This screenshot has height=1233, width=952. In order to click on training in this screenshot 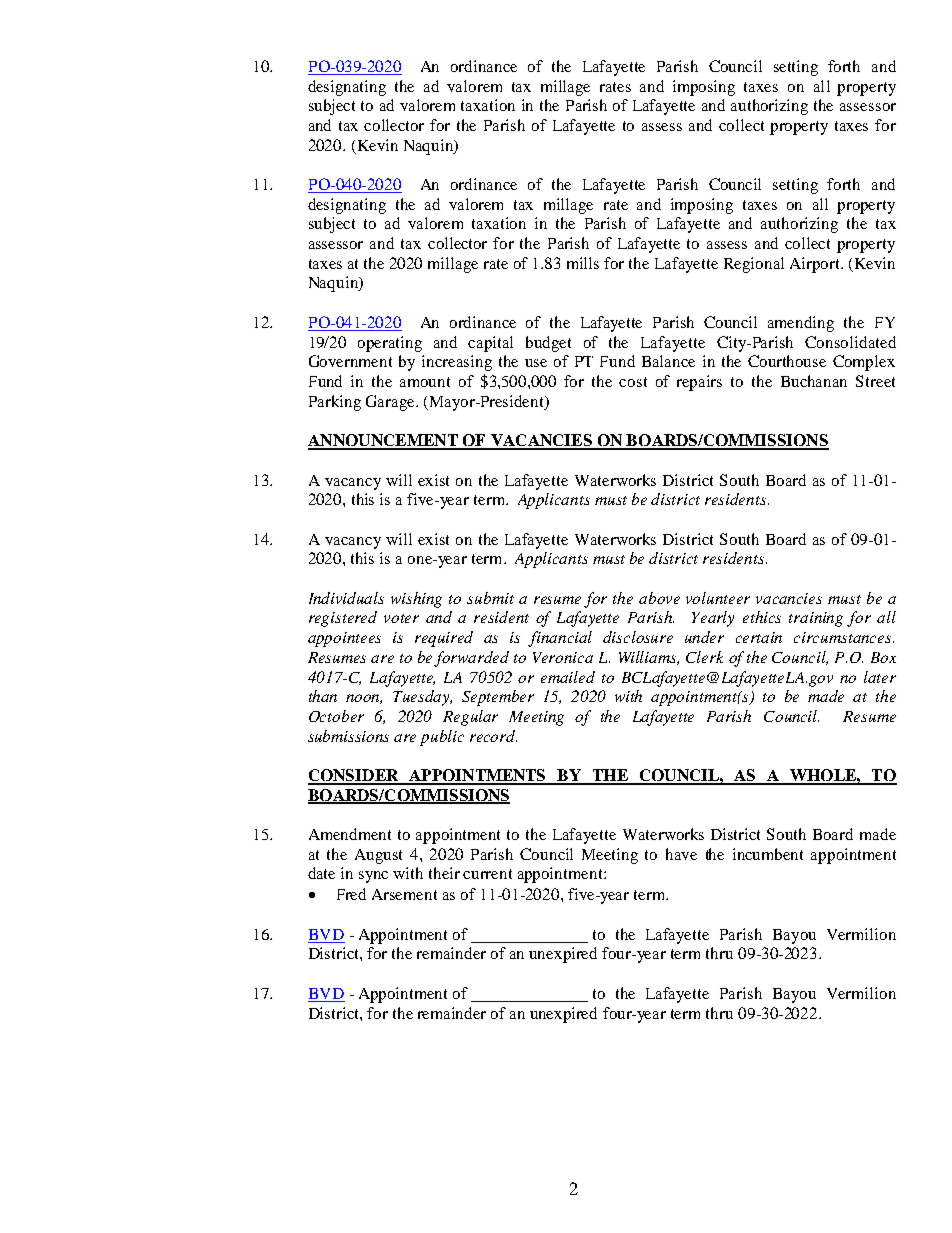, I will do `click(816, 619)`.
